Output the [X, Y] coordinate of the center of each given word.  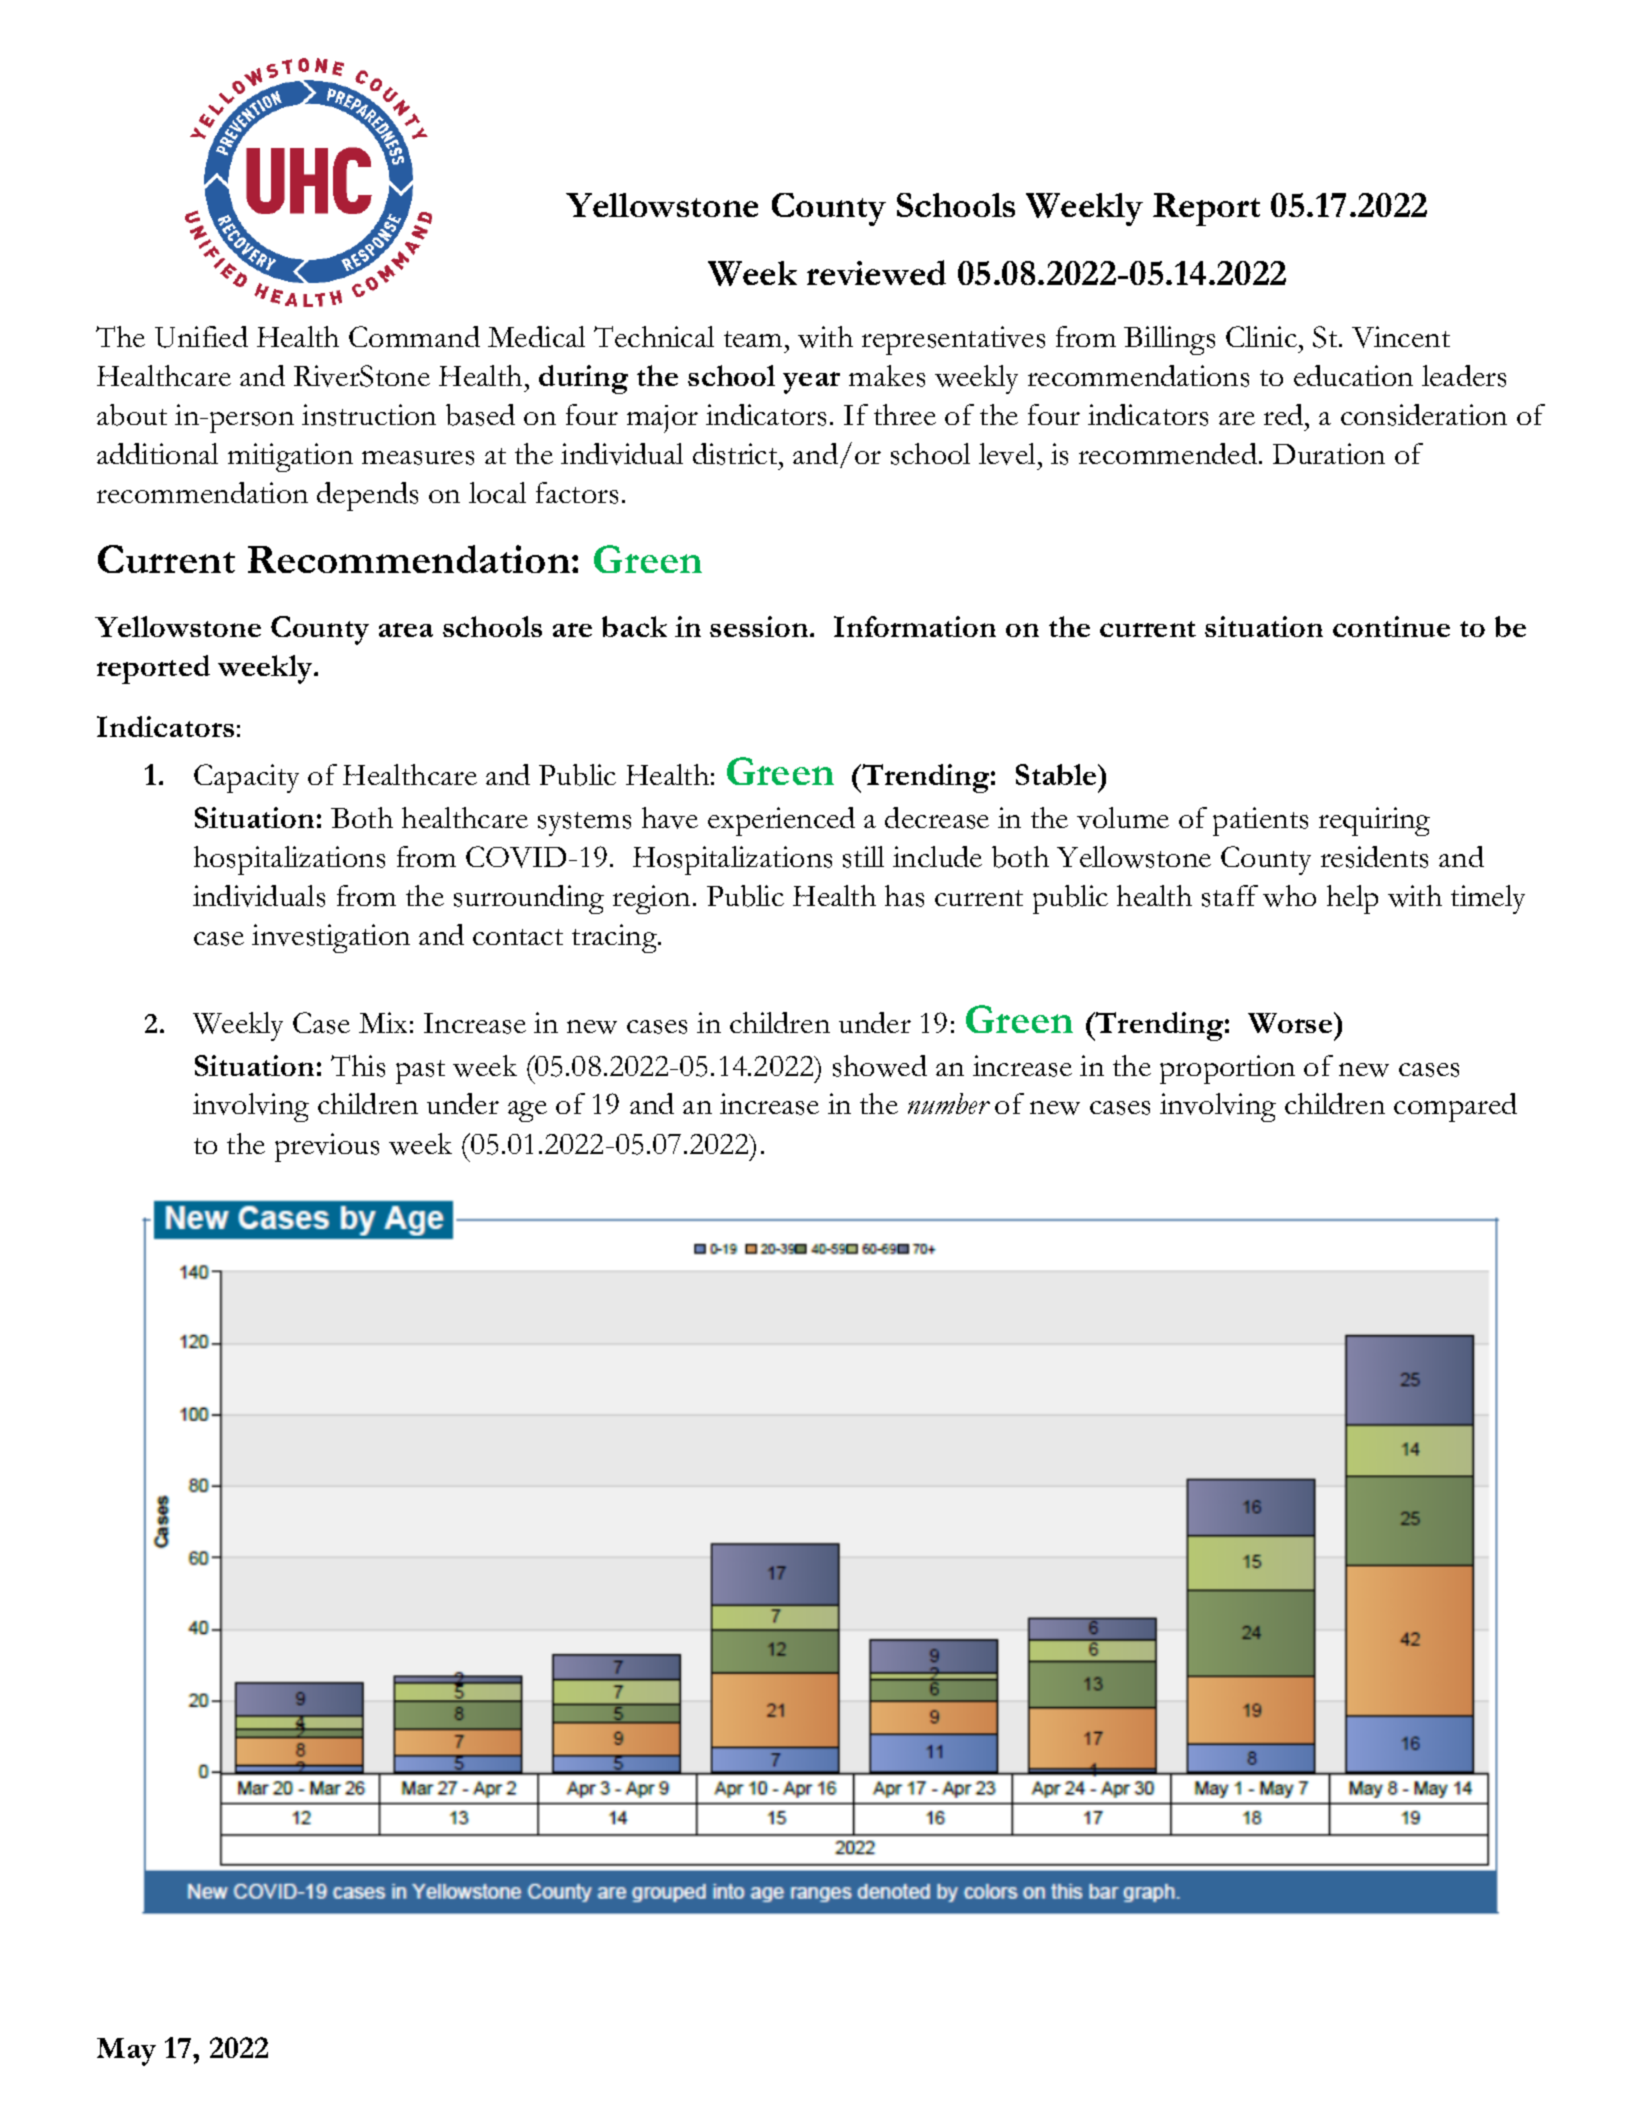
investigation [331, 938]
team [755, 339]
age [527, 1111]
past [420, 1072]
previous [327, 1147]
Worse [1291, 1022]
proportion [1227, 1069]
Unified [201, 337]
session [760, 626]
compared [1455, 1107]
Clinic [1261, 336]
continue [1391, 626]
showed [880, 1066]
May [126, 2052]
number [949, 1103]
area [406, 630]
